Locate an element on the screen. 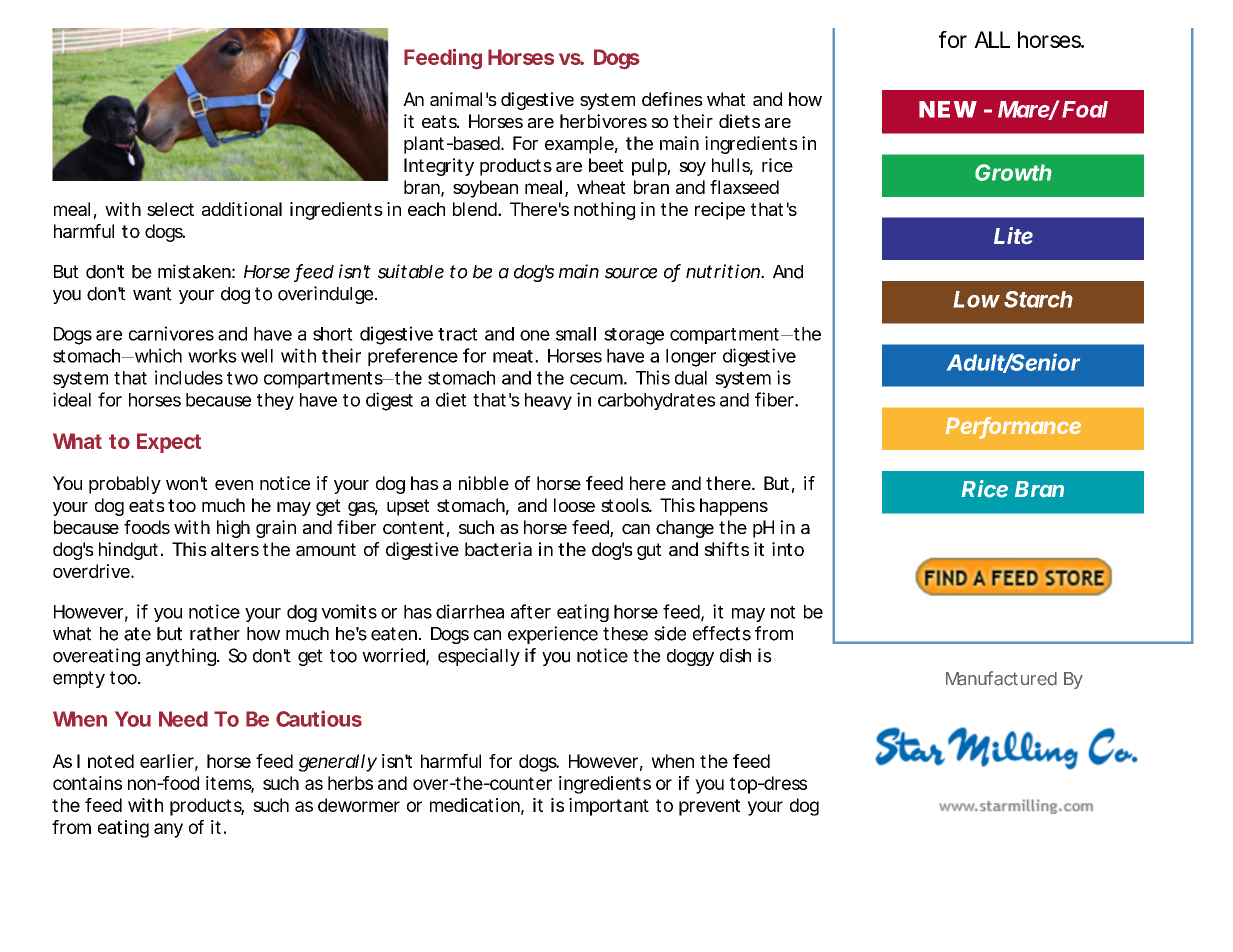 The image size is (1233, 952). nibble is located at coordinates (484, 483).
